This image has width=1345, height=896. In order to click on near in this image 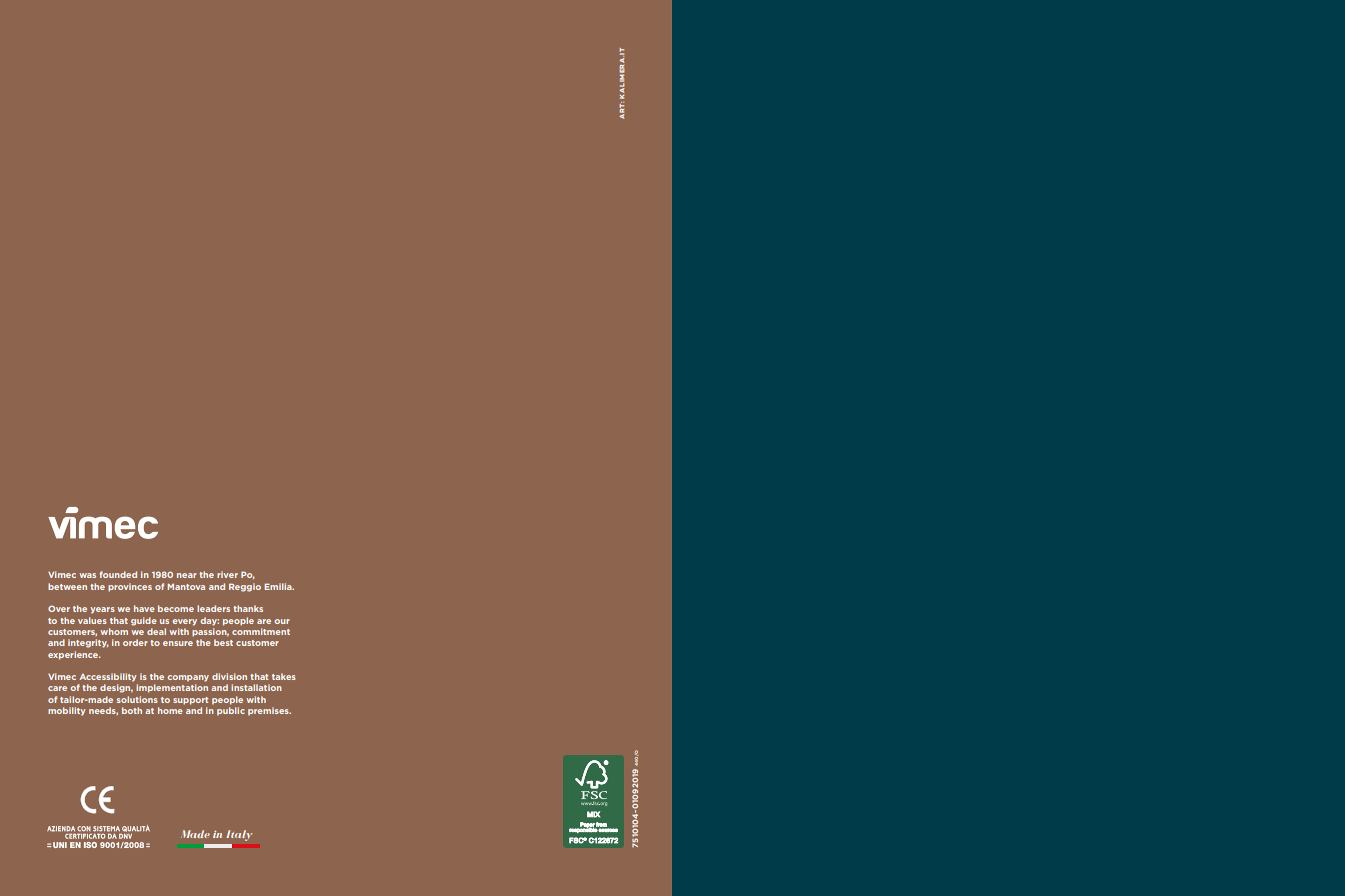, I will do `click(187, 575)`.
